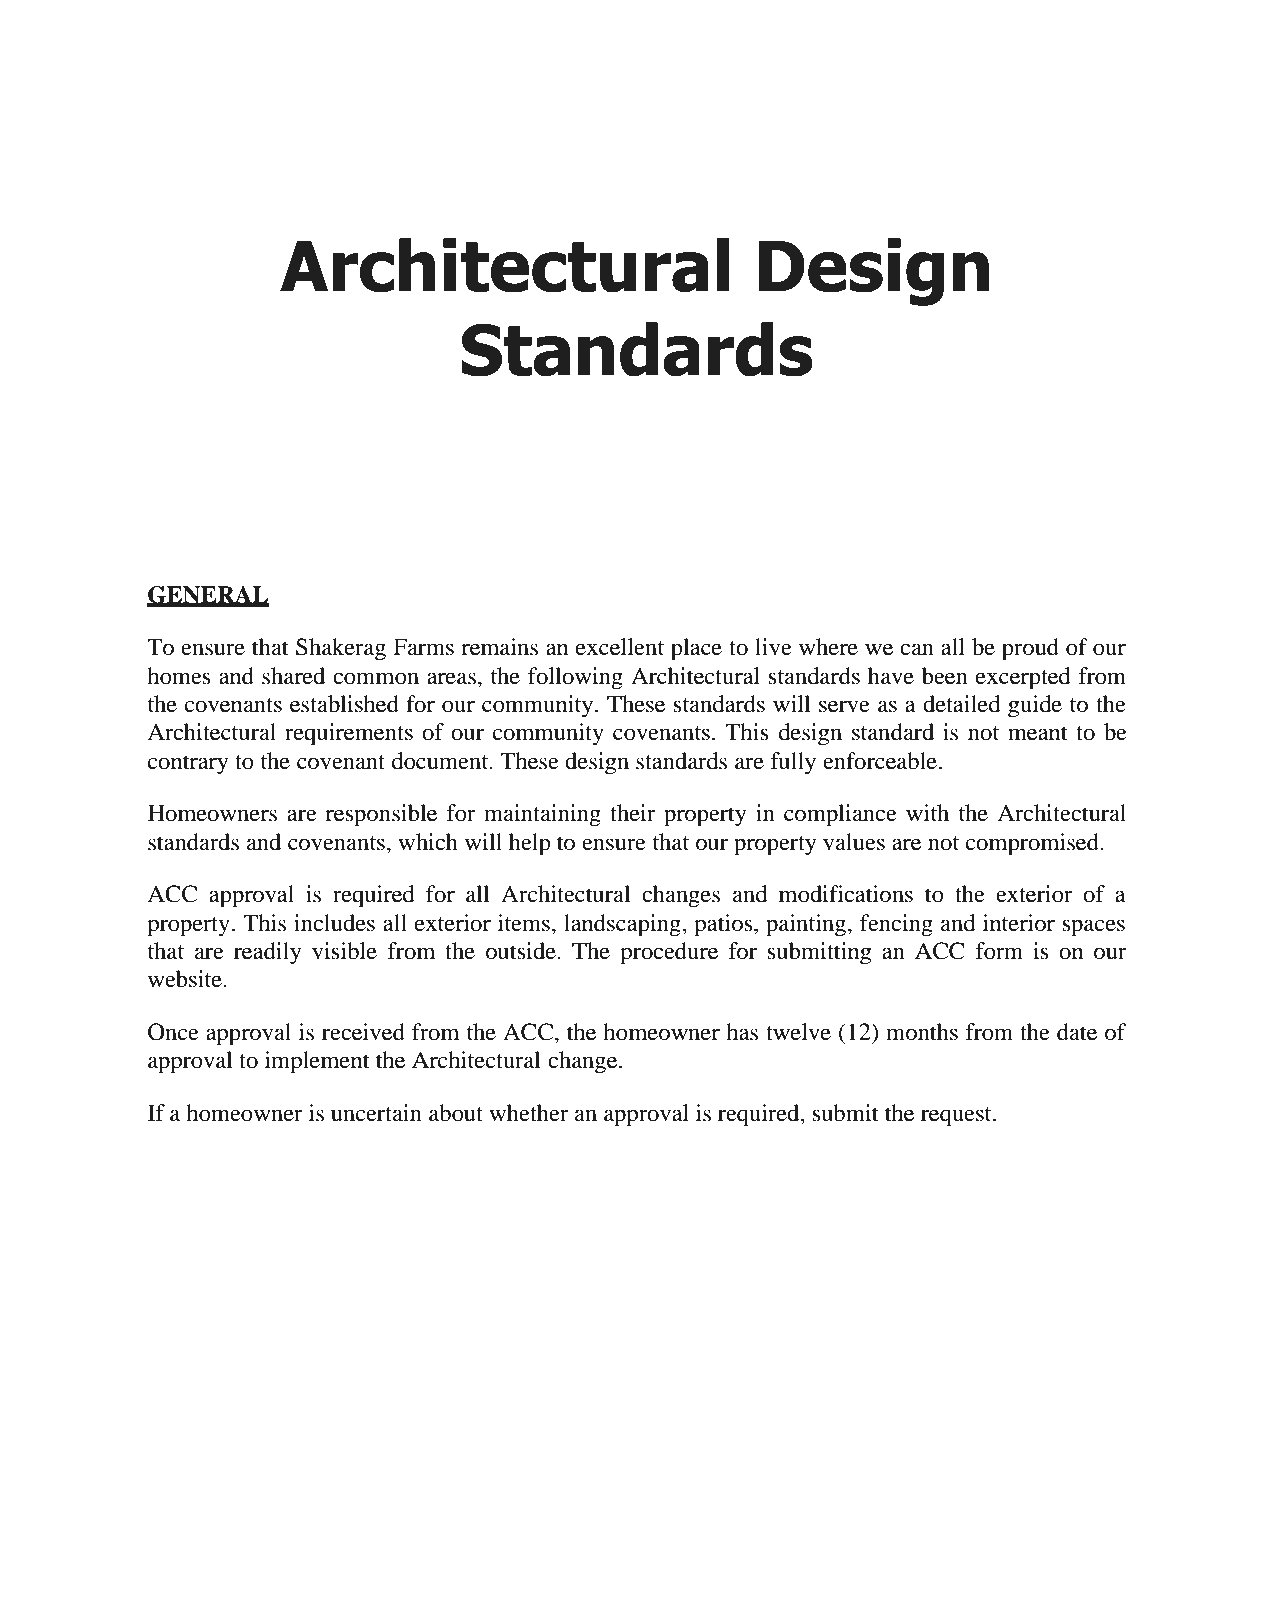 Image resolution: width=1274 pixels, height=1621 pixels. Describe the element at coordinates (620, 647) in the screenshot. I see `excellent` at that location.
